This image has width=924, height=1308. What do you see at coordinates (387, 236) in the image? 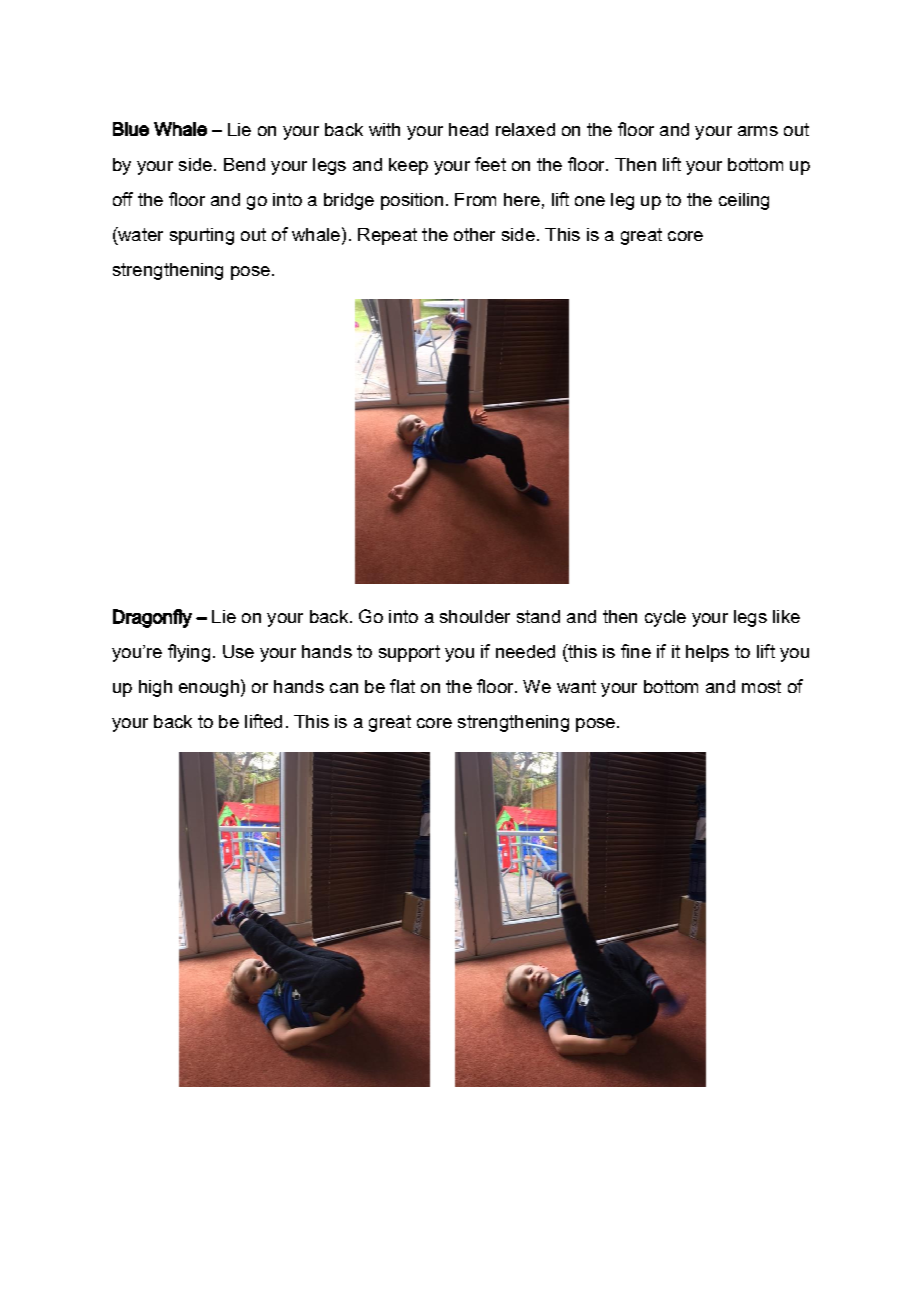
I see `Repeat` at bounding box center [387, 236].
